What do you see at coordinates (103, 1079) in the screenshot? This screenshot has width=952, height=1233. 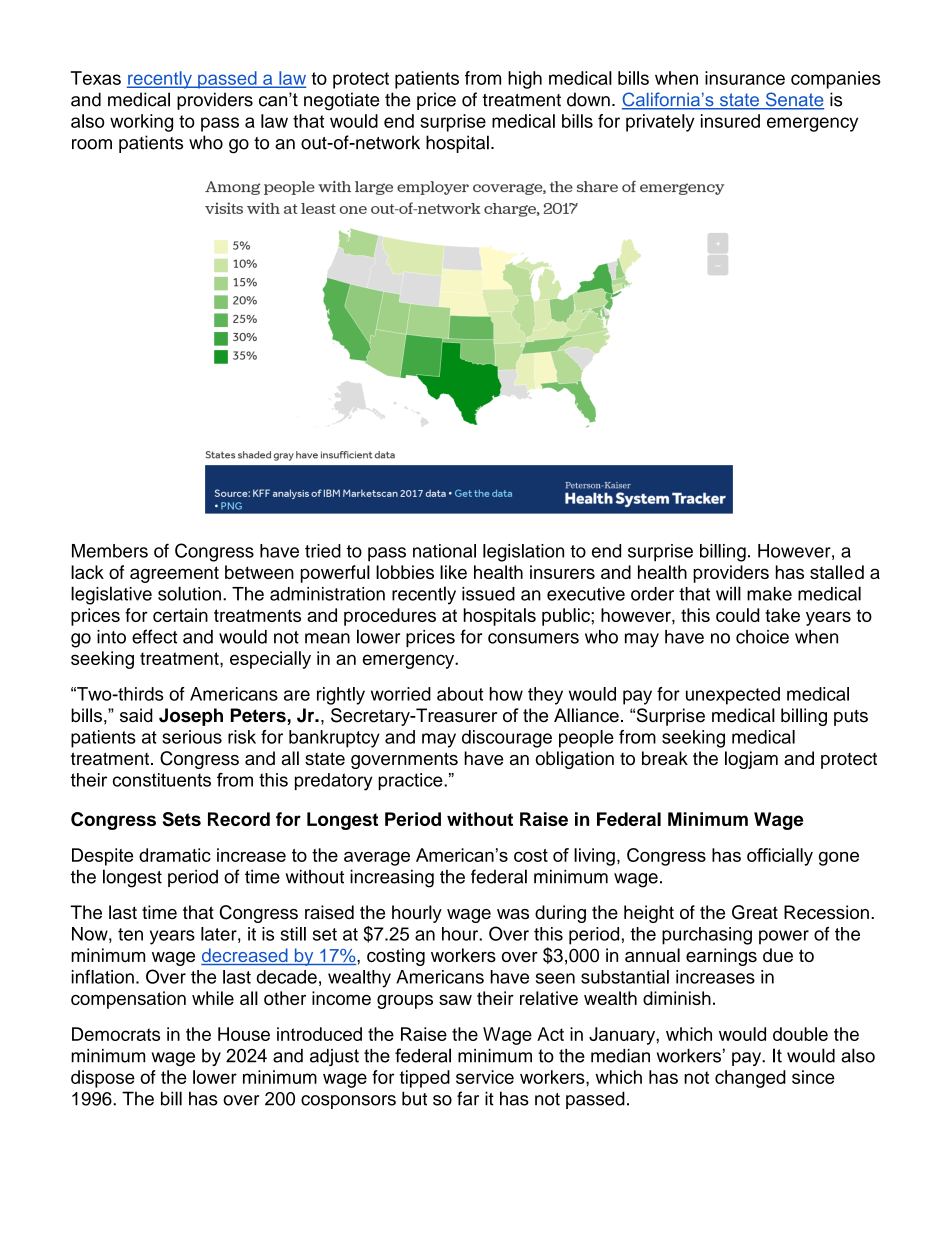 I see `dispose` at bounding box center [103, 1079].
